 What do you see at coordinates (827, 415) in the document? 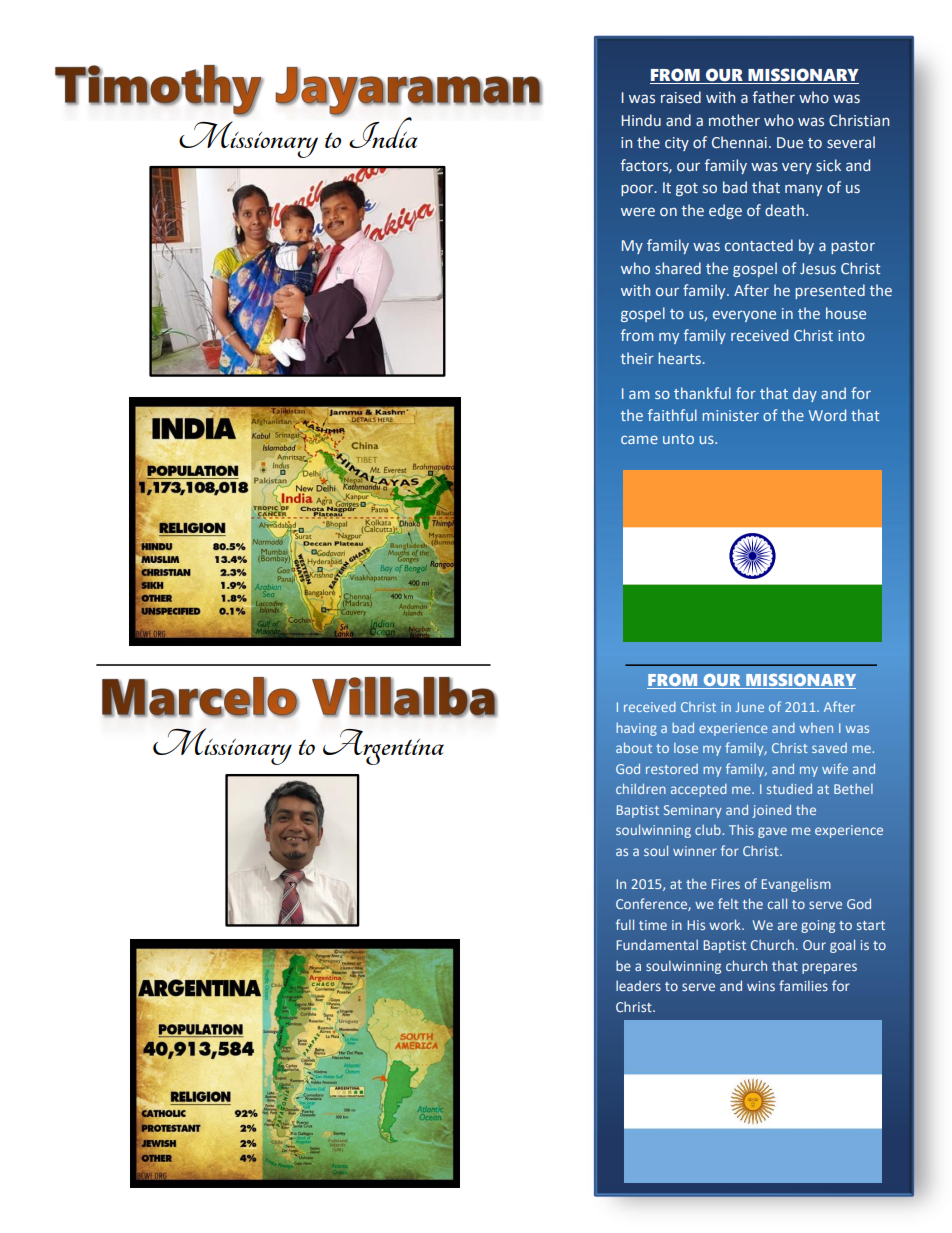
I see `Word` at bounding box center [827, 415].
